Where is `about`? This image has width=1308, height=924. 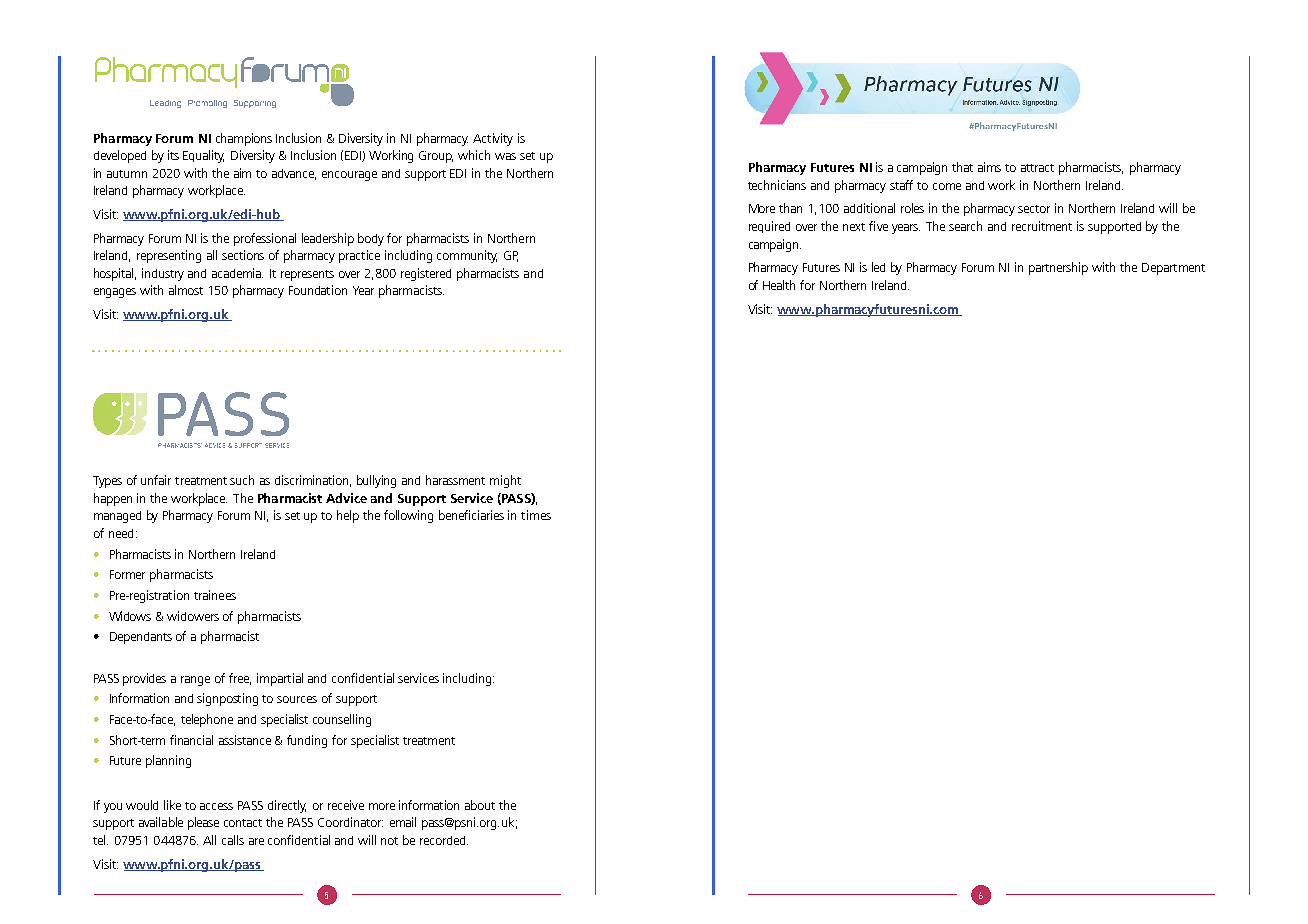 about is located at coordinates (480, 805).
